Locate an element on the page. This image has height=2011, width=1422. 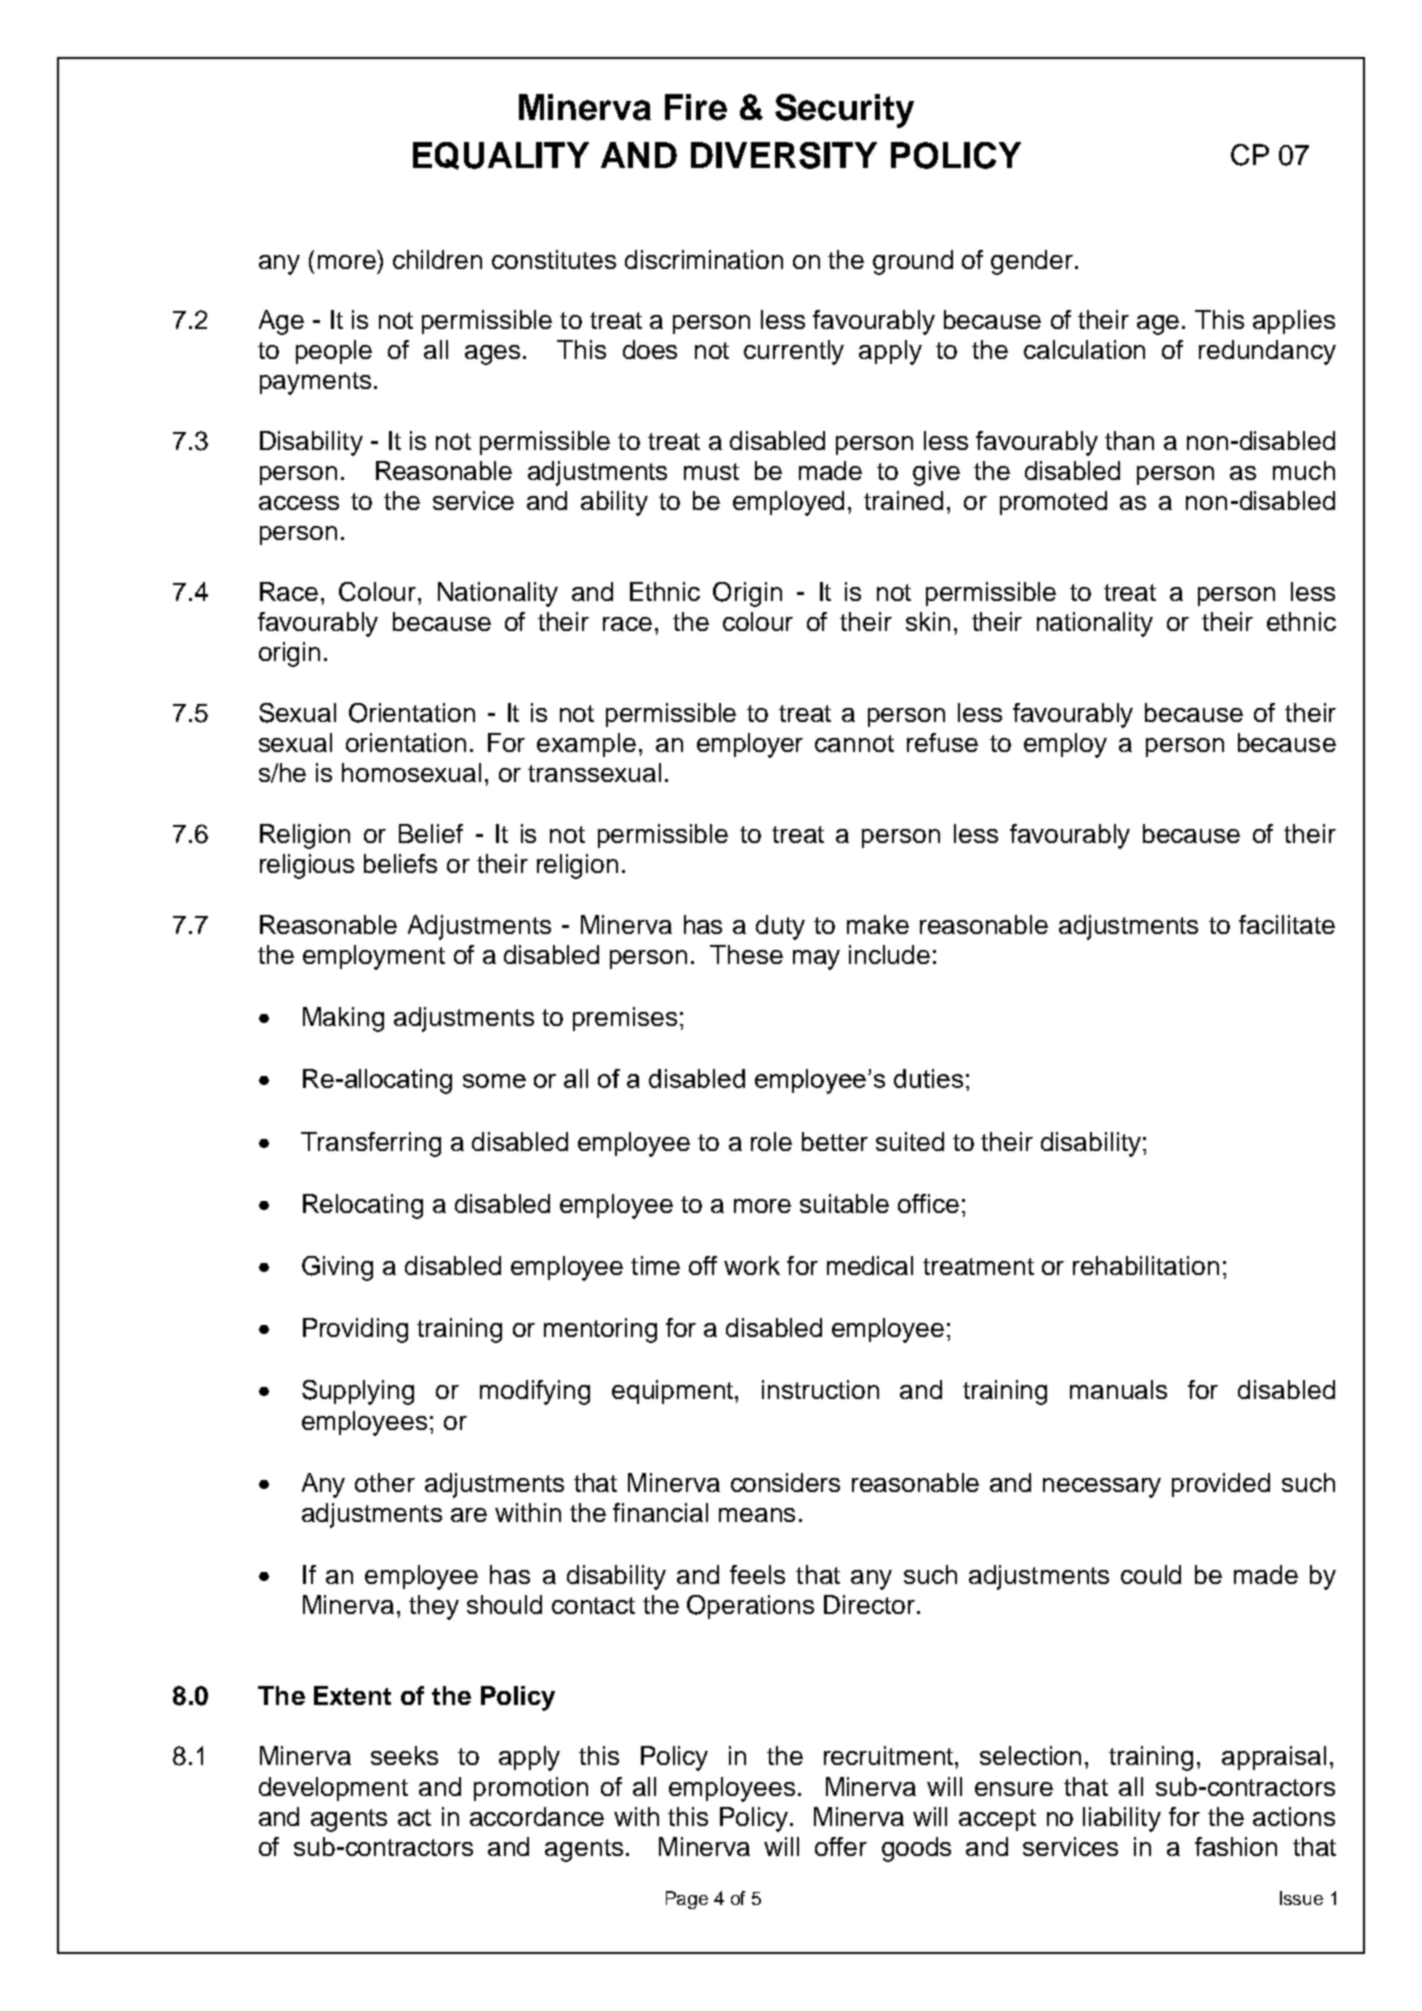
promoted is located at coordinates (1053, 503).
